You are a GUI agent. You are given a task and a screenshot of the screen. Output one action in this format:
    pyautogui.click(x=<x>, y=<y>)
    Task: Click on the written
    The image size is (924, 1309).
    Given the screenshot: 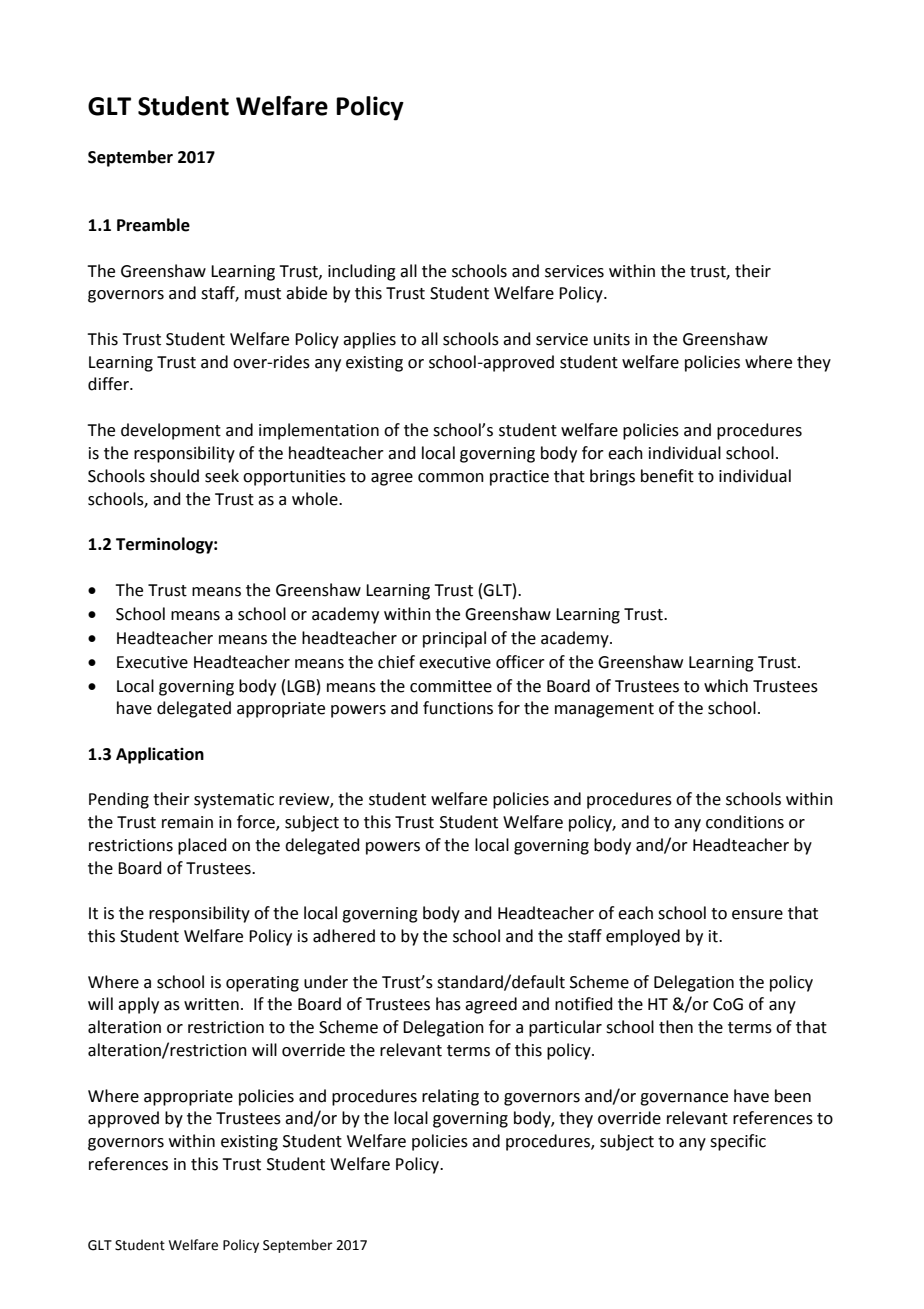 What is the action you would take?
    pyautogui.click(x=211, y=1004)
